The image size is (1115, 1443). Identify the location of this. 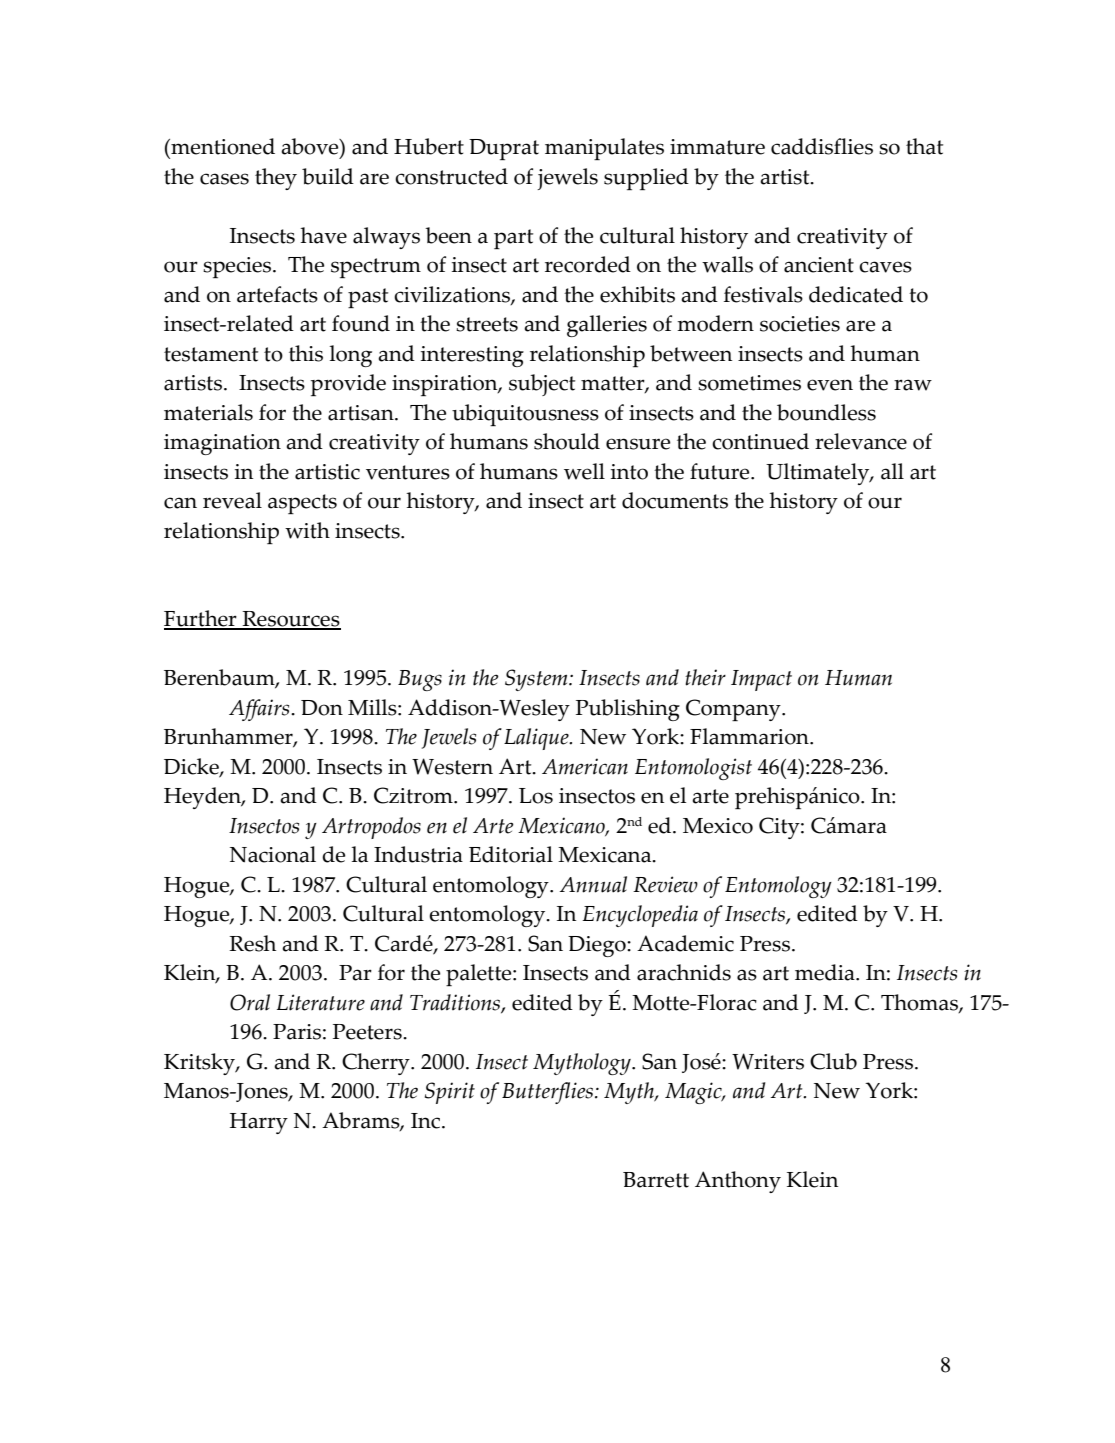
(306, 353).
